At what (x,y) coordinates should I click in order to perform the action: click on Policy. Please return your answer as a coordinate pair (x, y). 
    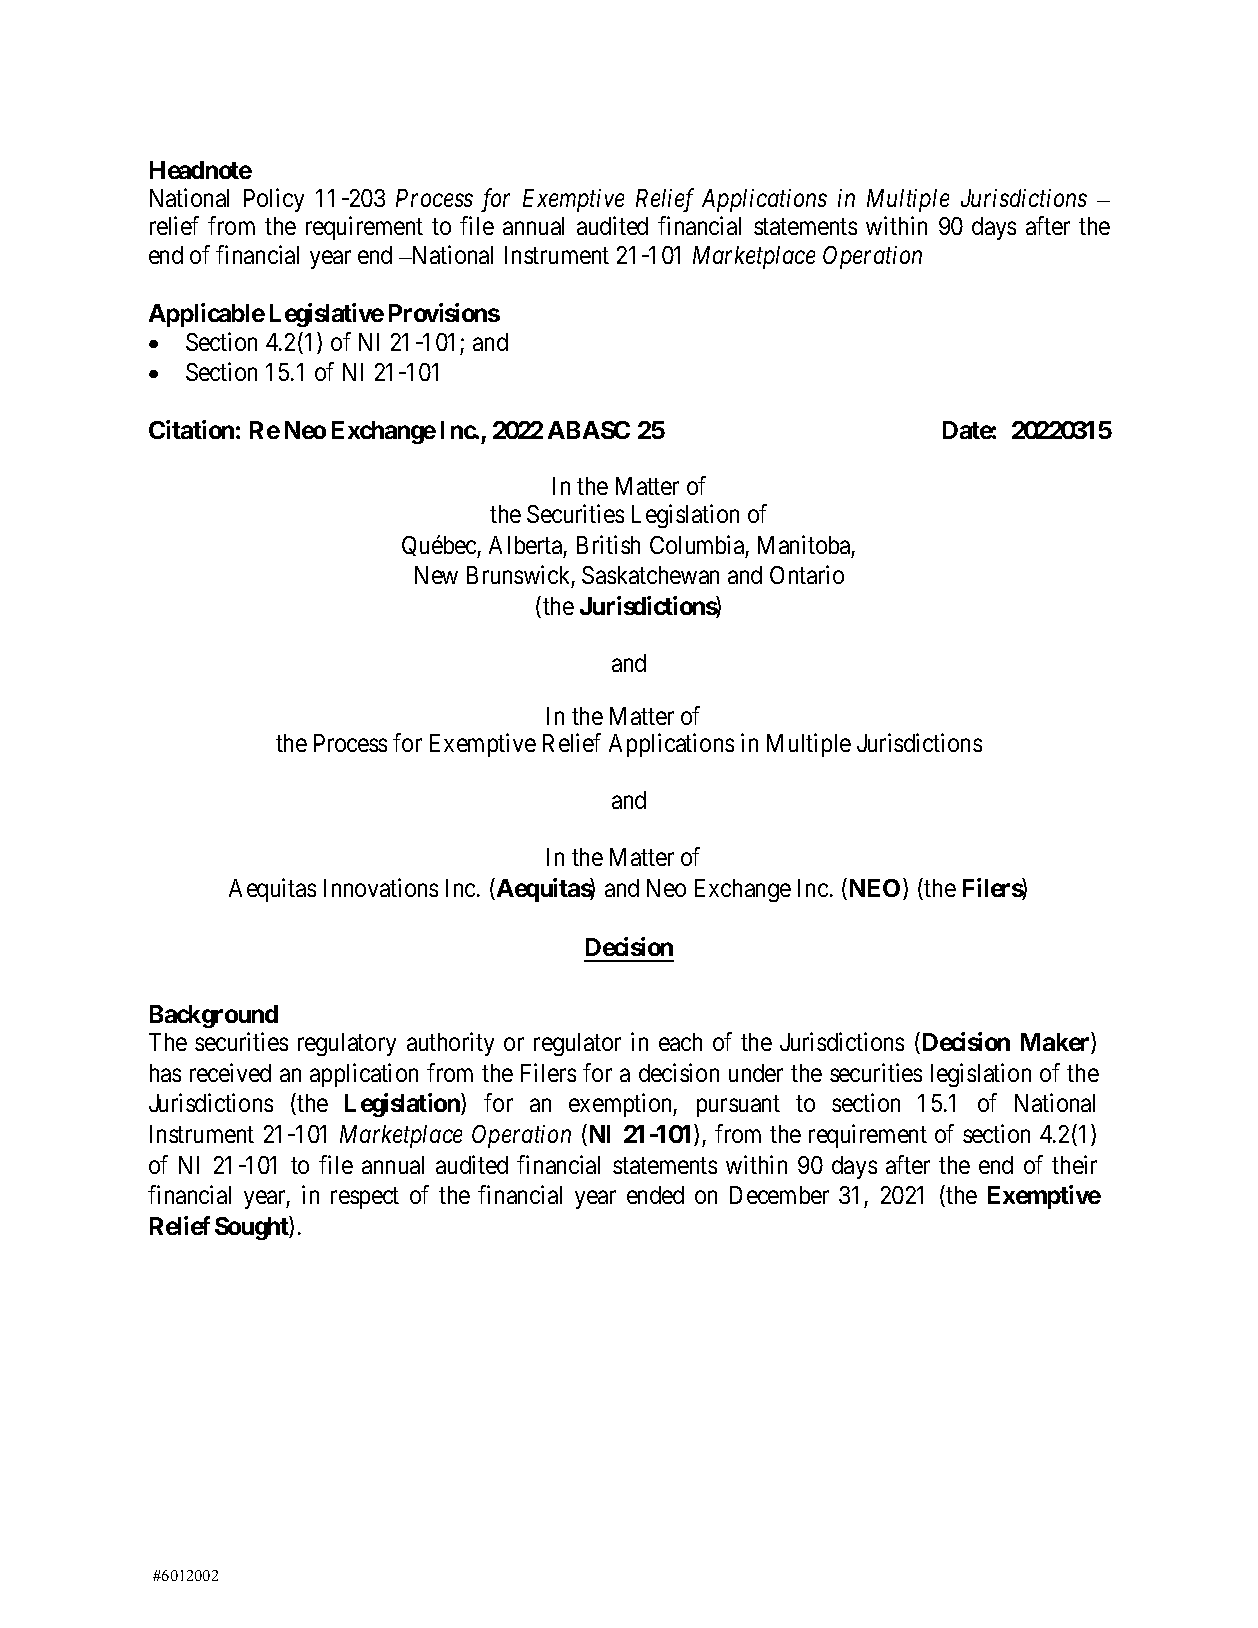
    Looking at the image, I should click on (274, 200).
